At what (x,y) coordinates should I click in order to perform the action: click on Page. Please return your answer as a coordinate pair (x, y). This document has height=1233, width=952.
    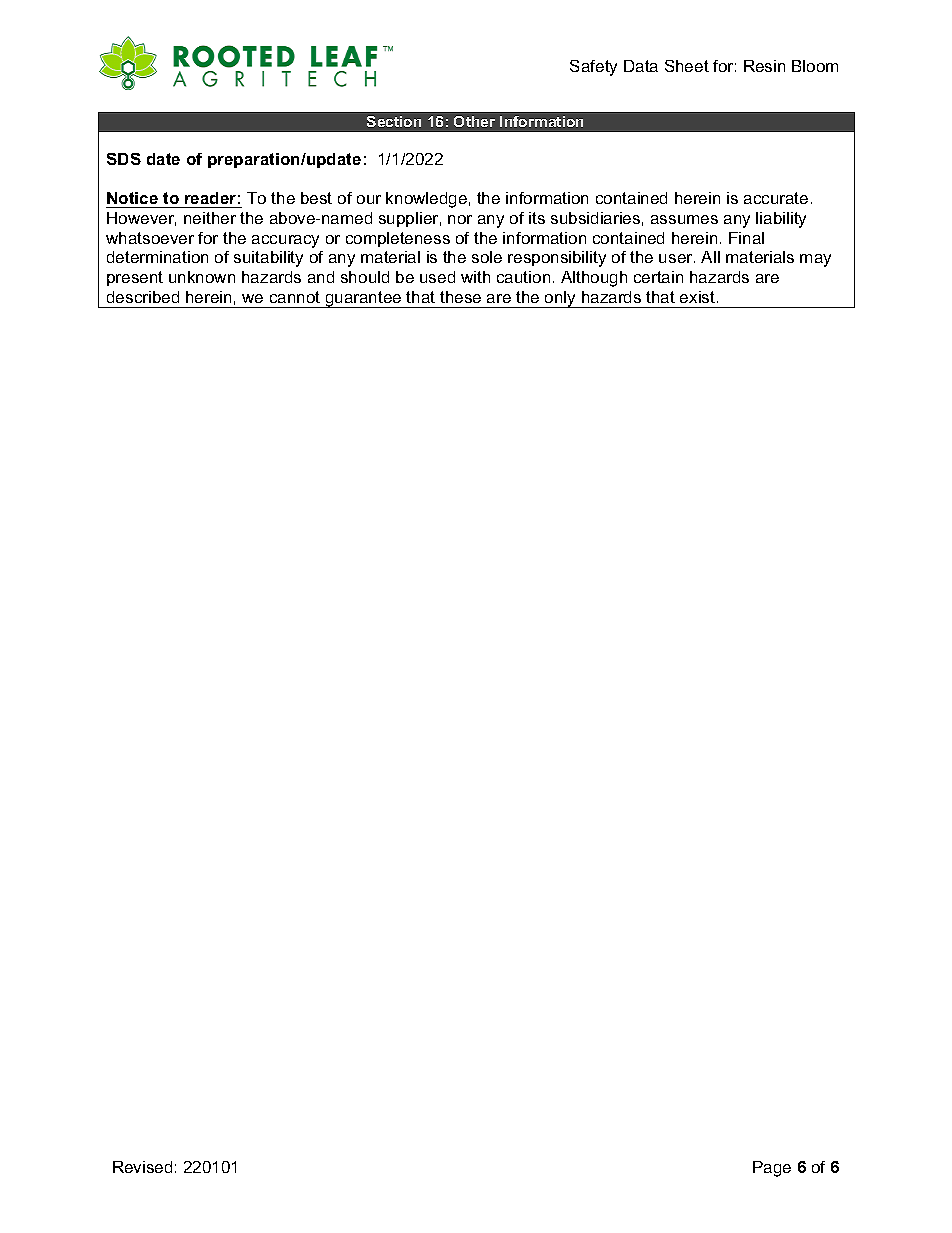
    Looking at the image, I should click on (772, 1169).
